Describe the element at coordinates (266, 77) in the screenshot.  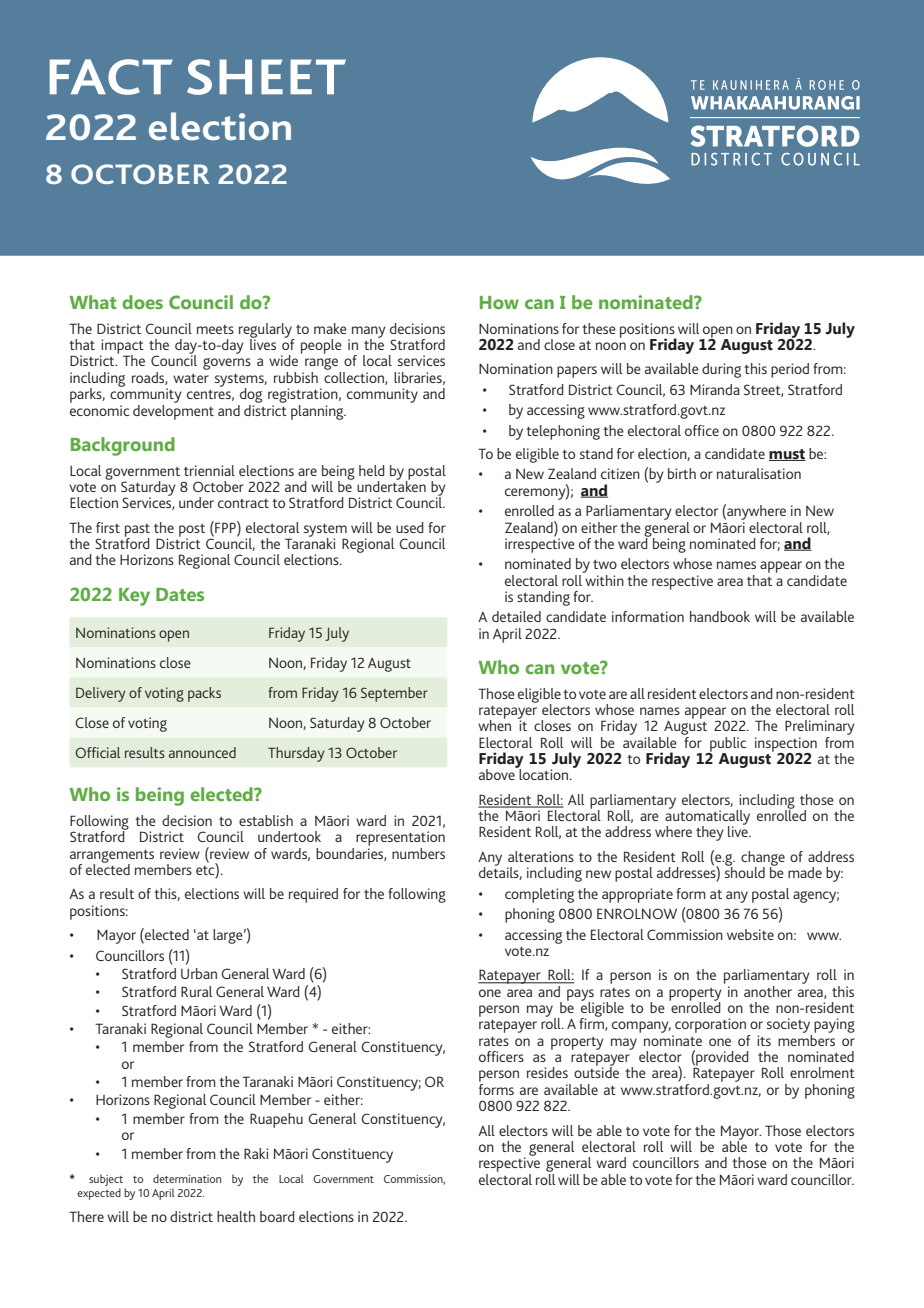
I see `SHEET` at that location.
